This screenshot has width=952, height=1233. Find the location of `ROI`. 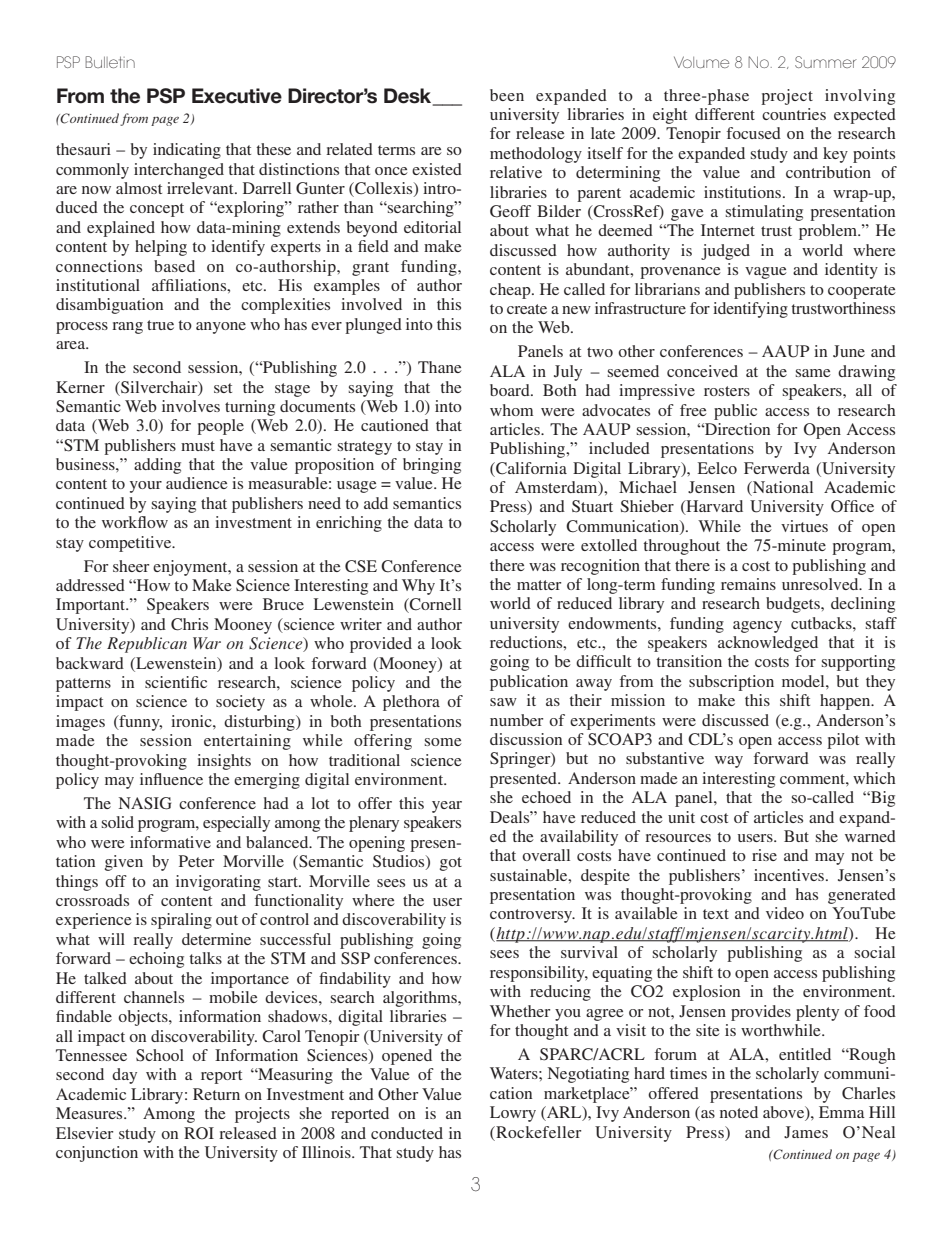

ROI is located at coordinates (199, 1133).
